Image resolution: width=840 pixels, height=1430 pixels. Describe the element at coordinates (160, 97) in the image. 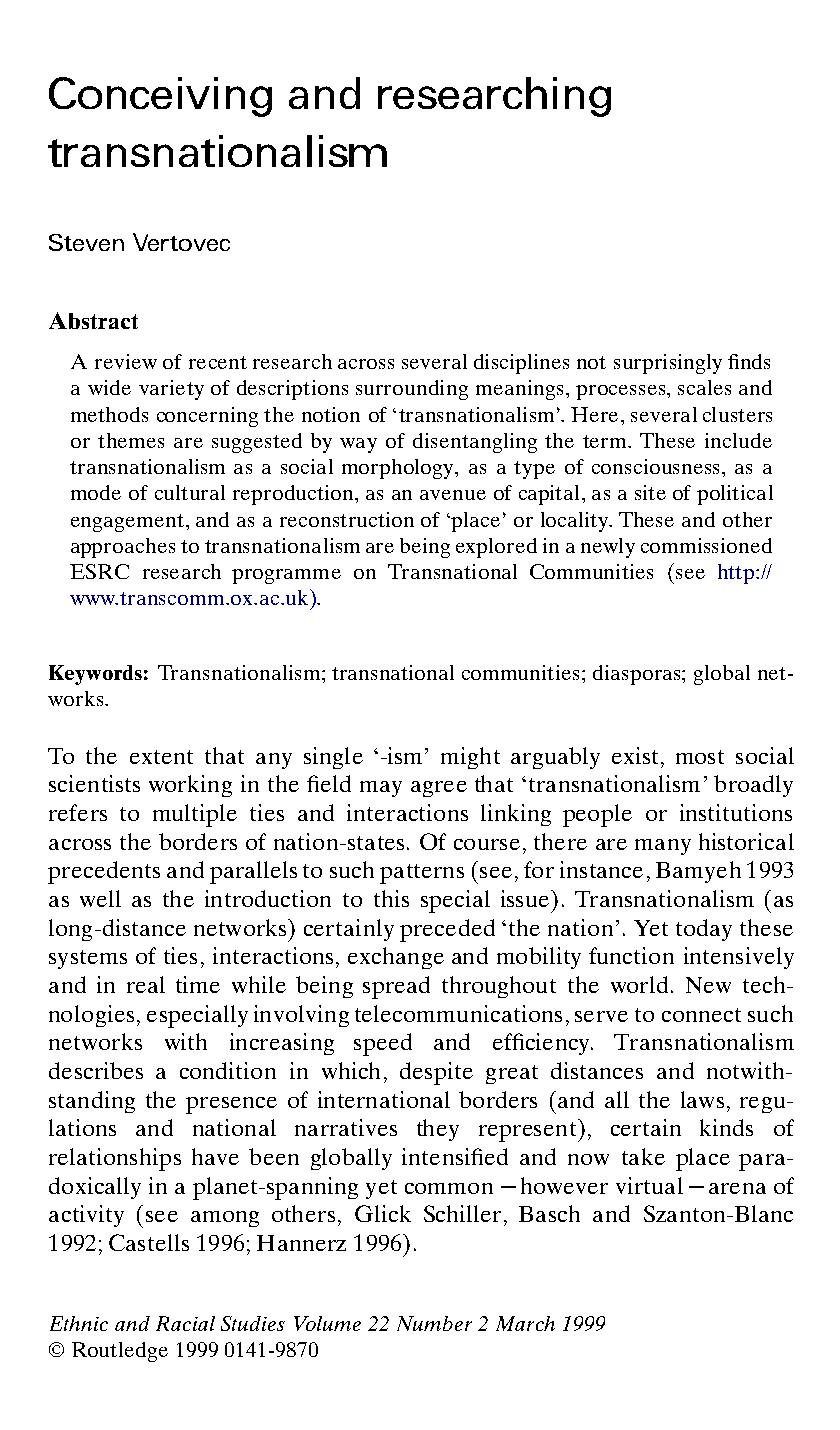

I see `Conceiving` at that location.
